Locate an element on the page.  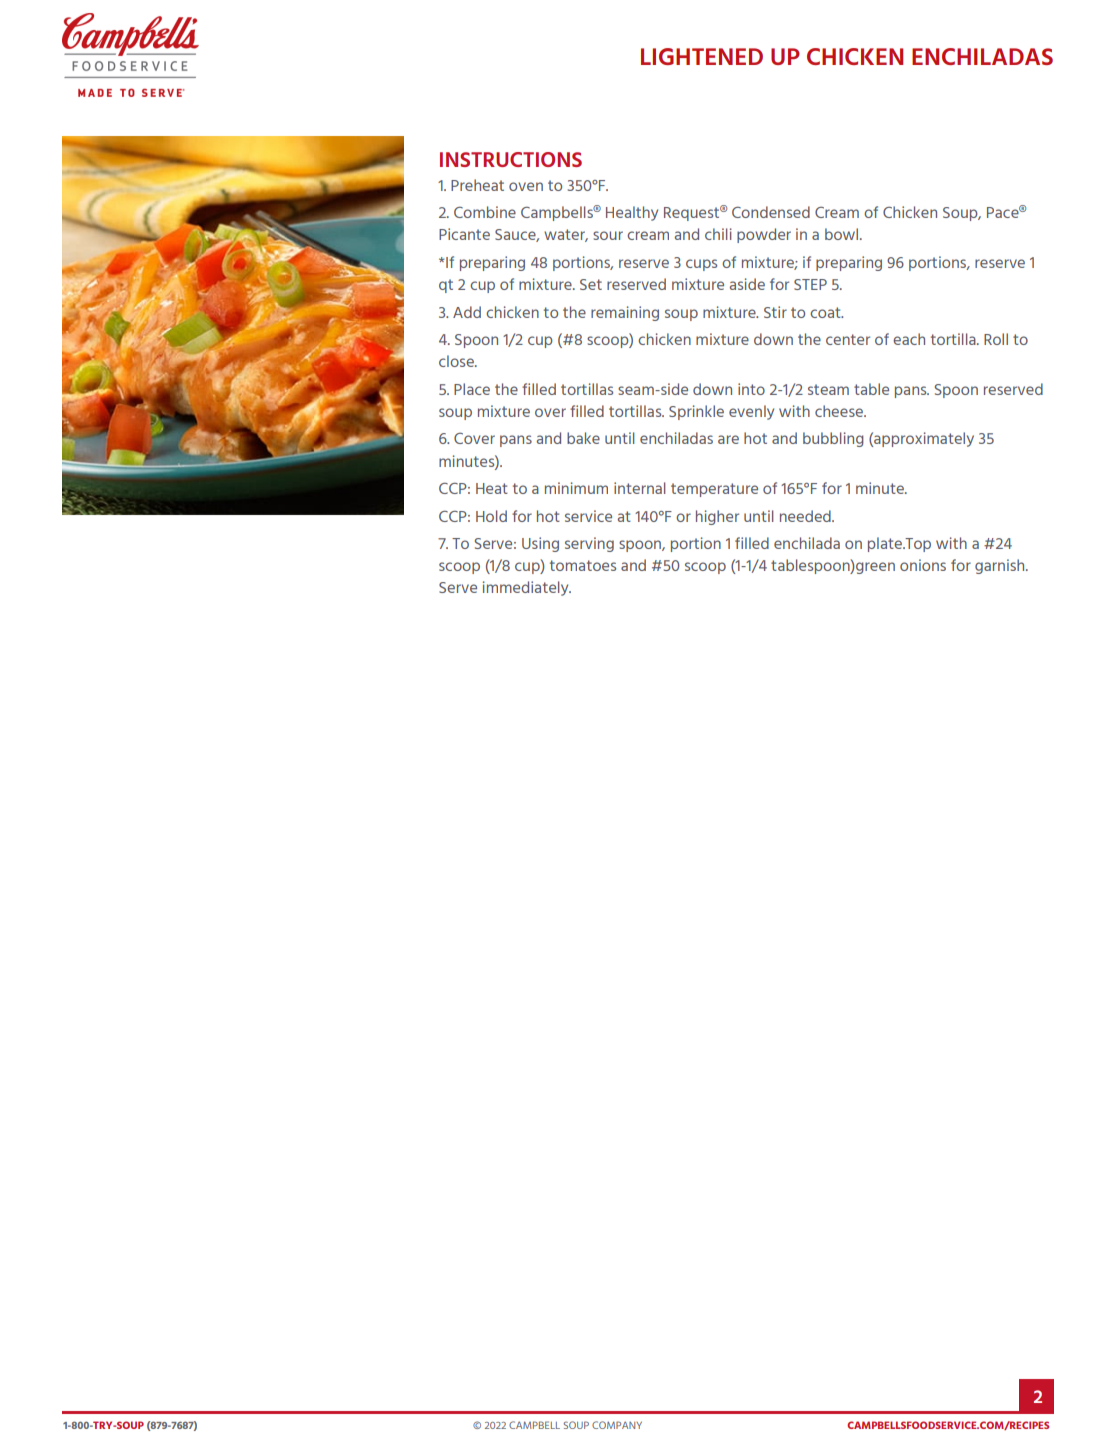
are is located at coordinates (728, 439).
